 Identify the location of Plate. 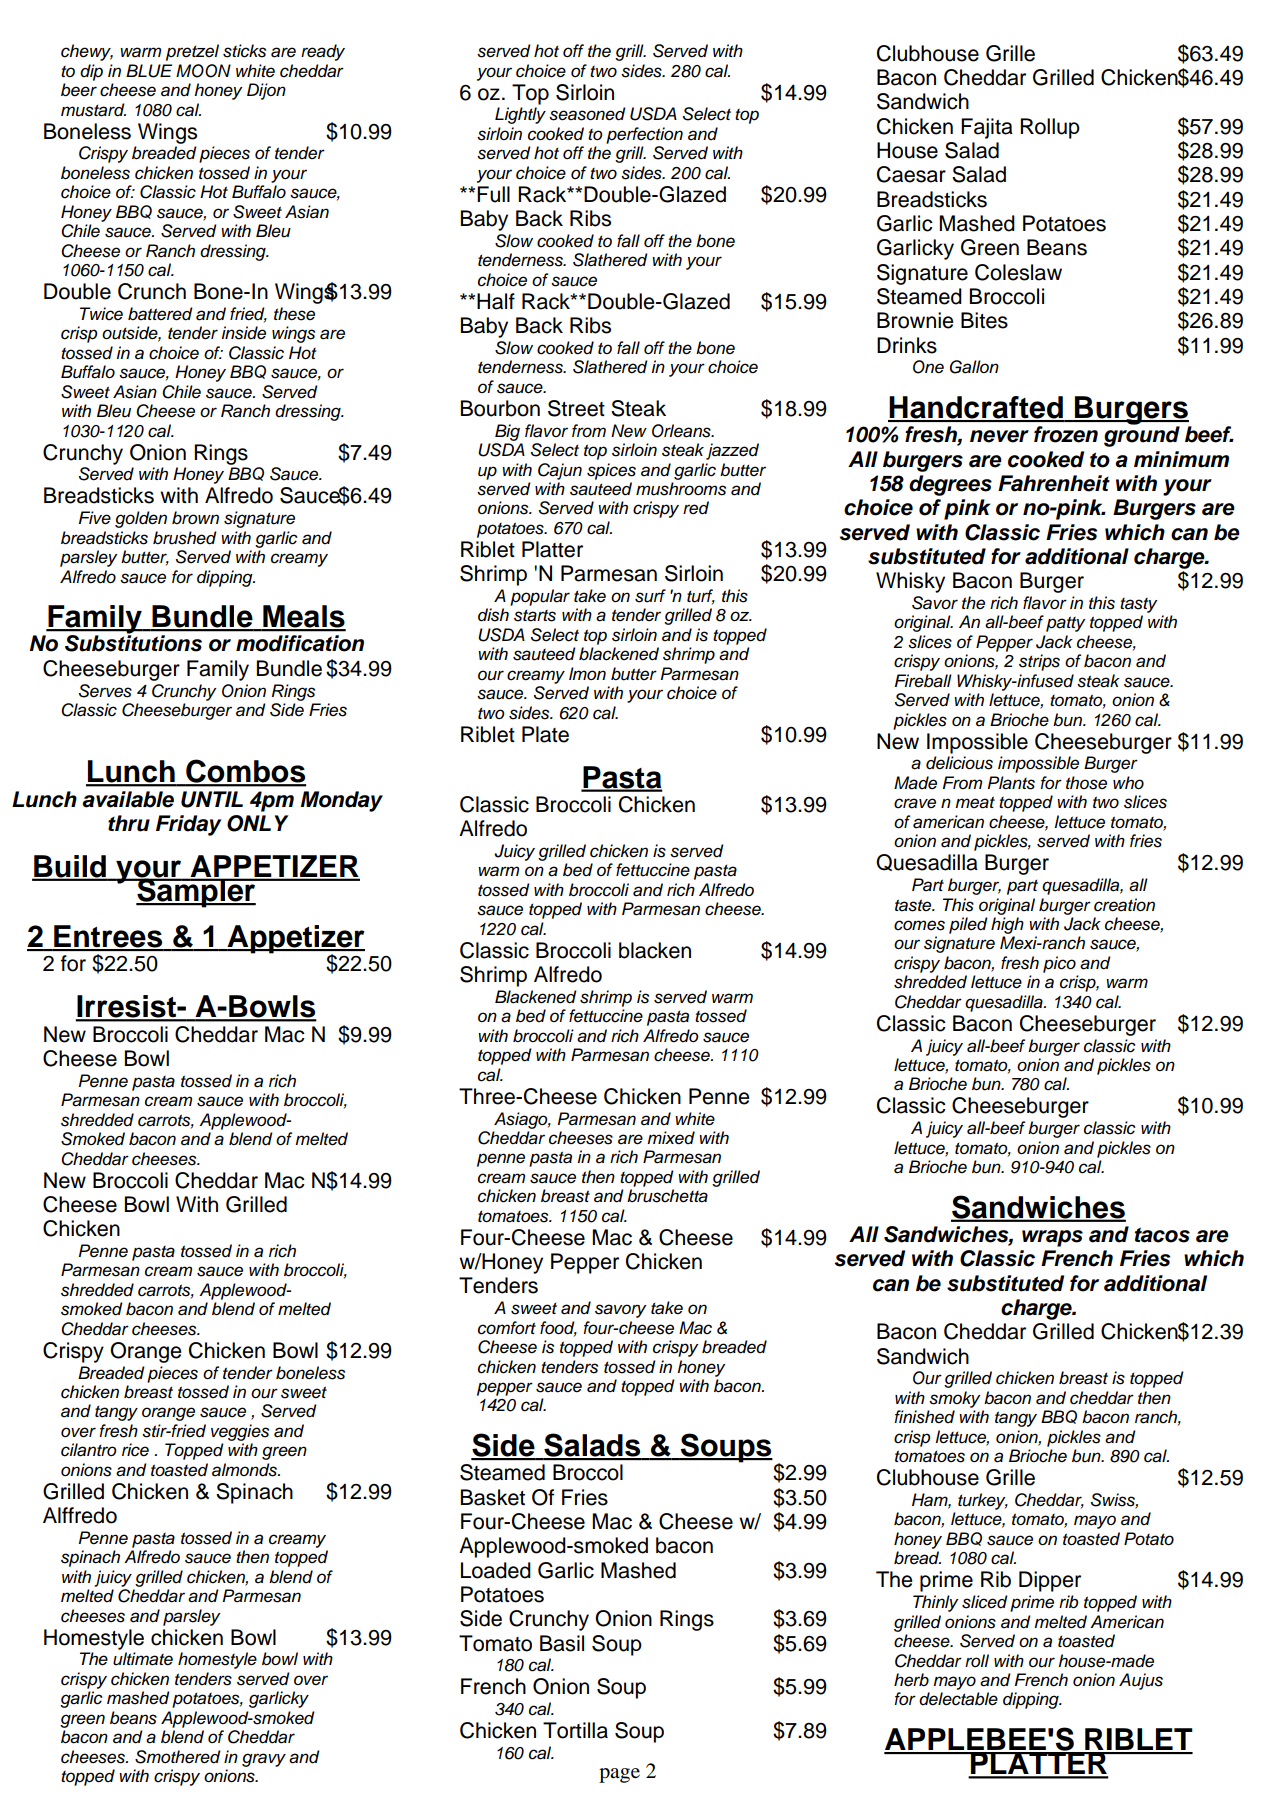
(545, 734).
